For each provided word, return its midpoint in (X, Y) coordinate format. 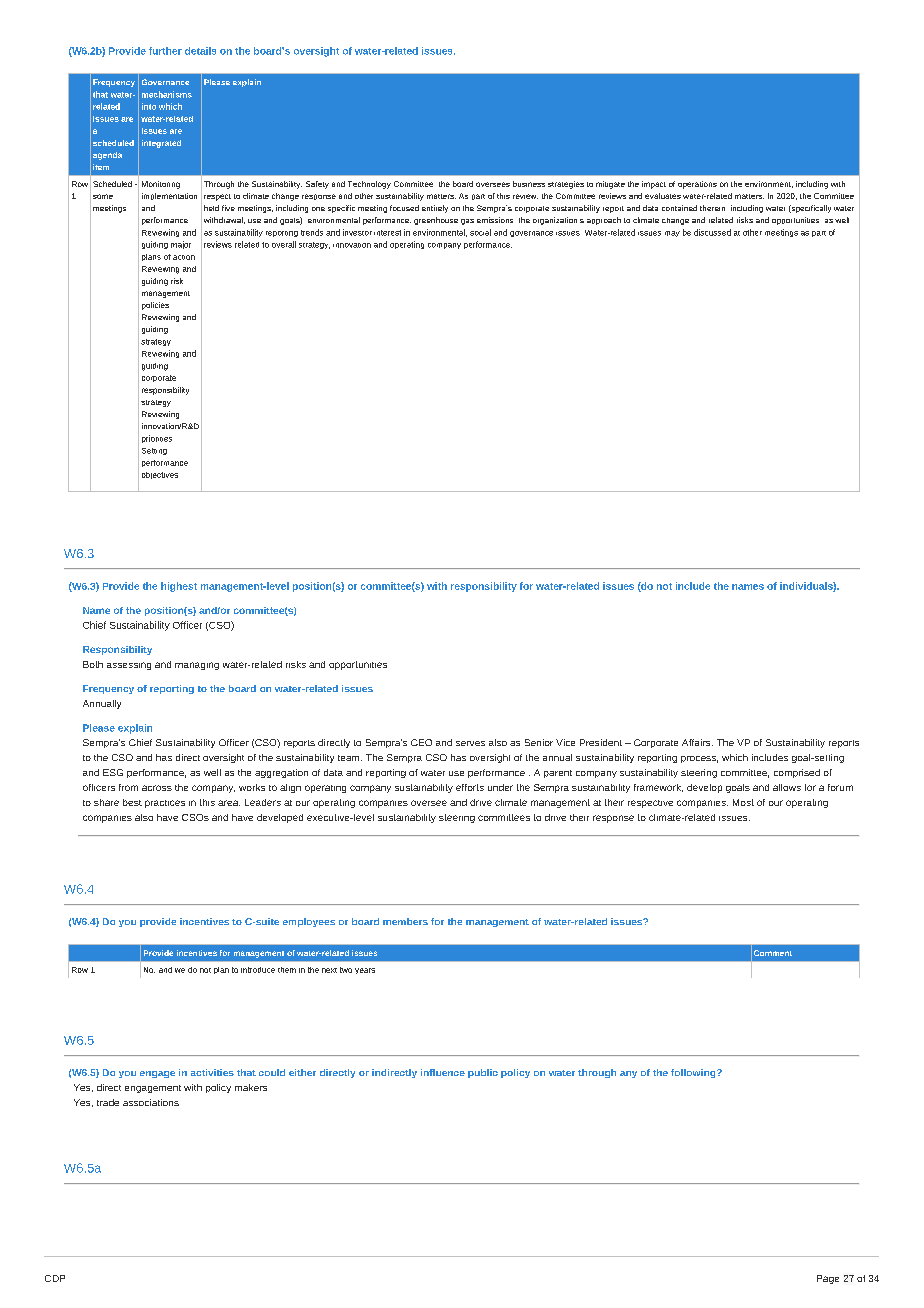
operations (697, 185)
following (694, 1073)
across (157, 788)
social (480, 232)
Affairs (697, 742)
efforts (470, 787)
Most (743, 802)
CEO (421, 742)
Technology (369, 185)
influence (443, 1072)
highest (179, 587)
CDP (55, 1278)
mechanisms (167, 94)
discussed (712, 232)
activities (212, 1072)
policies (155, 306)
